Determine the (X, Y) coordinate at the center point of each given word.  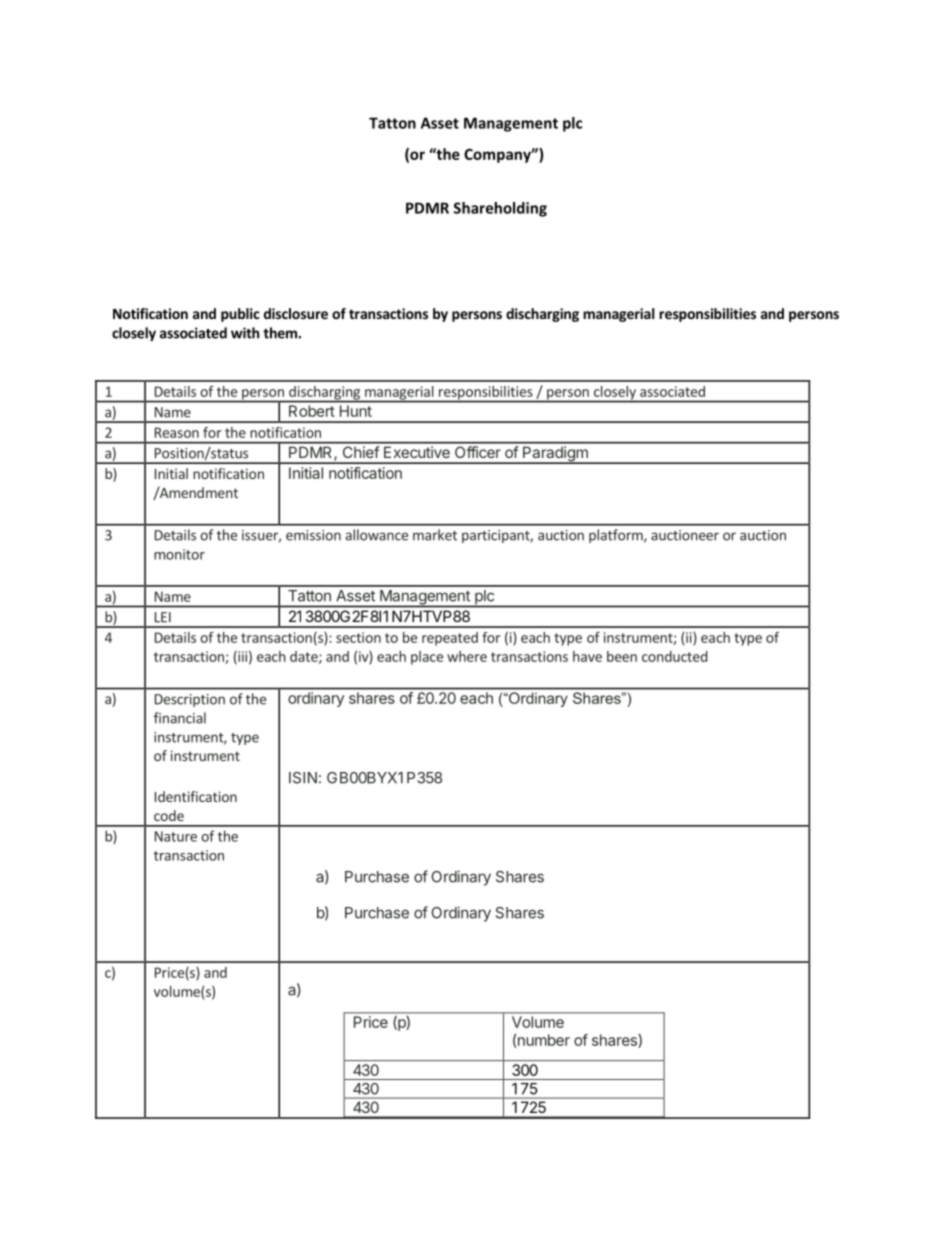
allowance (376, 535)
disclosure (296, 313)
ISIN (303, 778)
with (245, 333)
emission (313, 535)
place (427, 658)
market (435, 535)
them (281, 333)
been (622, 656)
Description (190, 700)
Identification (196, 796)
